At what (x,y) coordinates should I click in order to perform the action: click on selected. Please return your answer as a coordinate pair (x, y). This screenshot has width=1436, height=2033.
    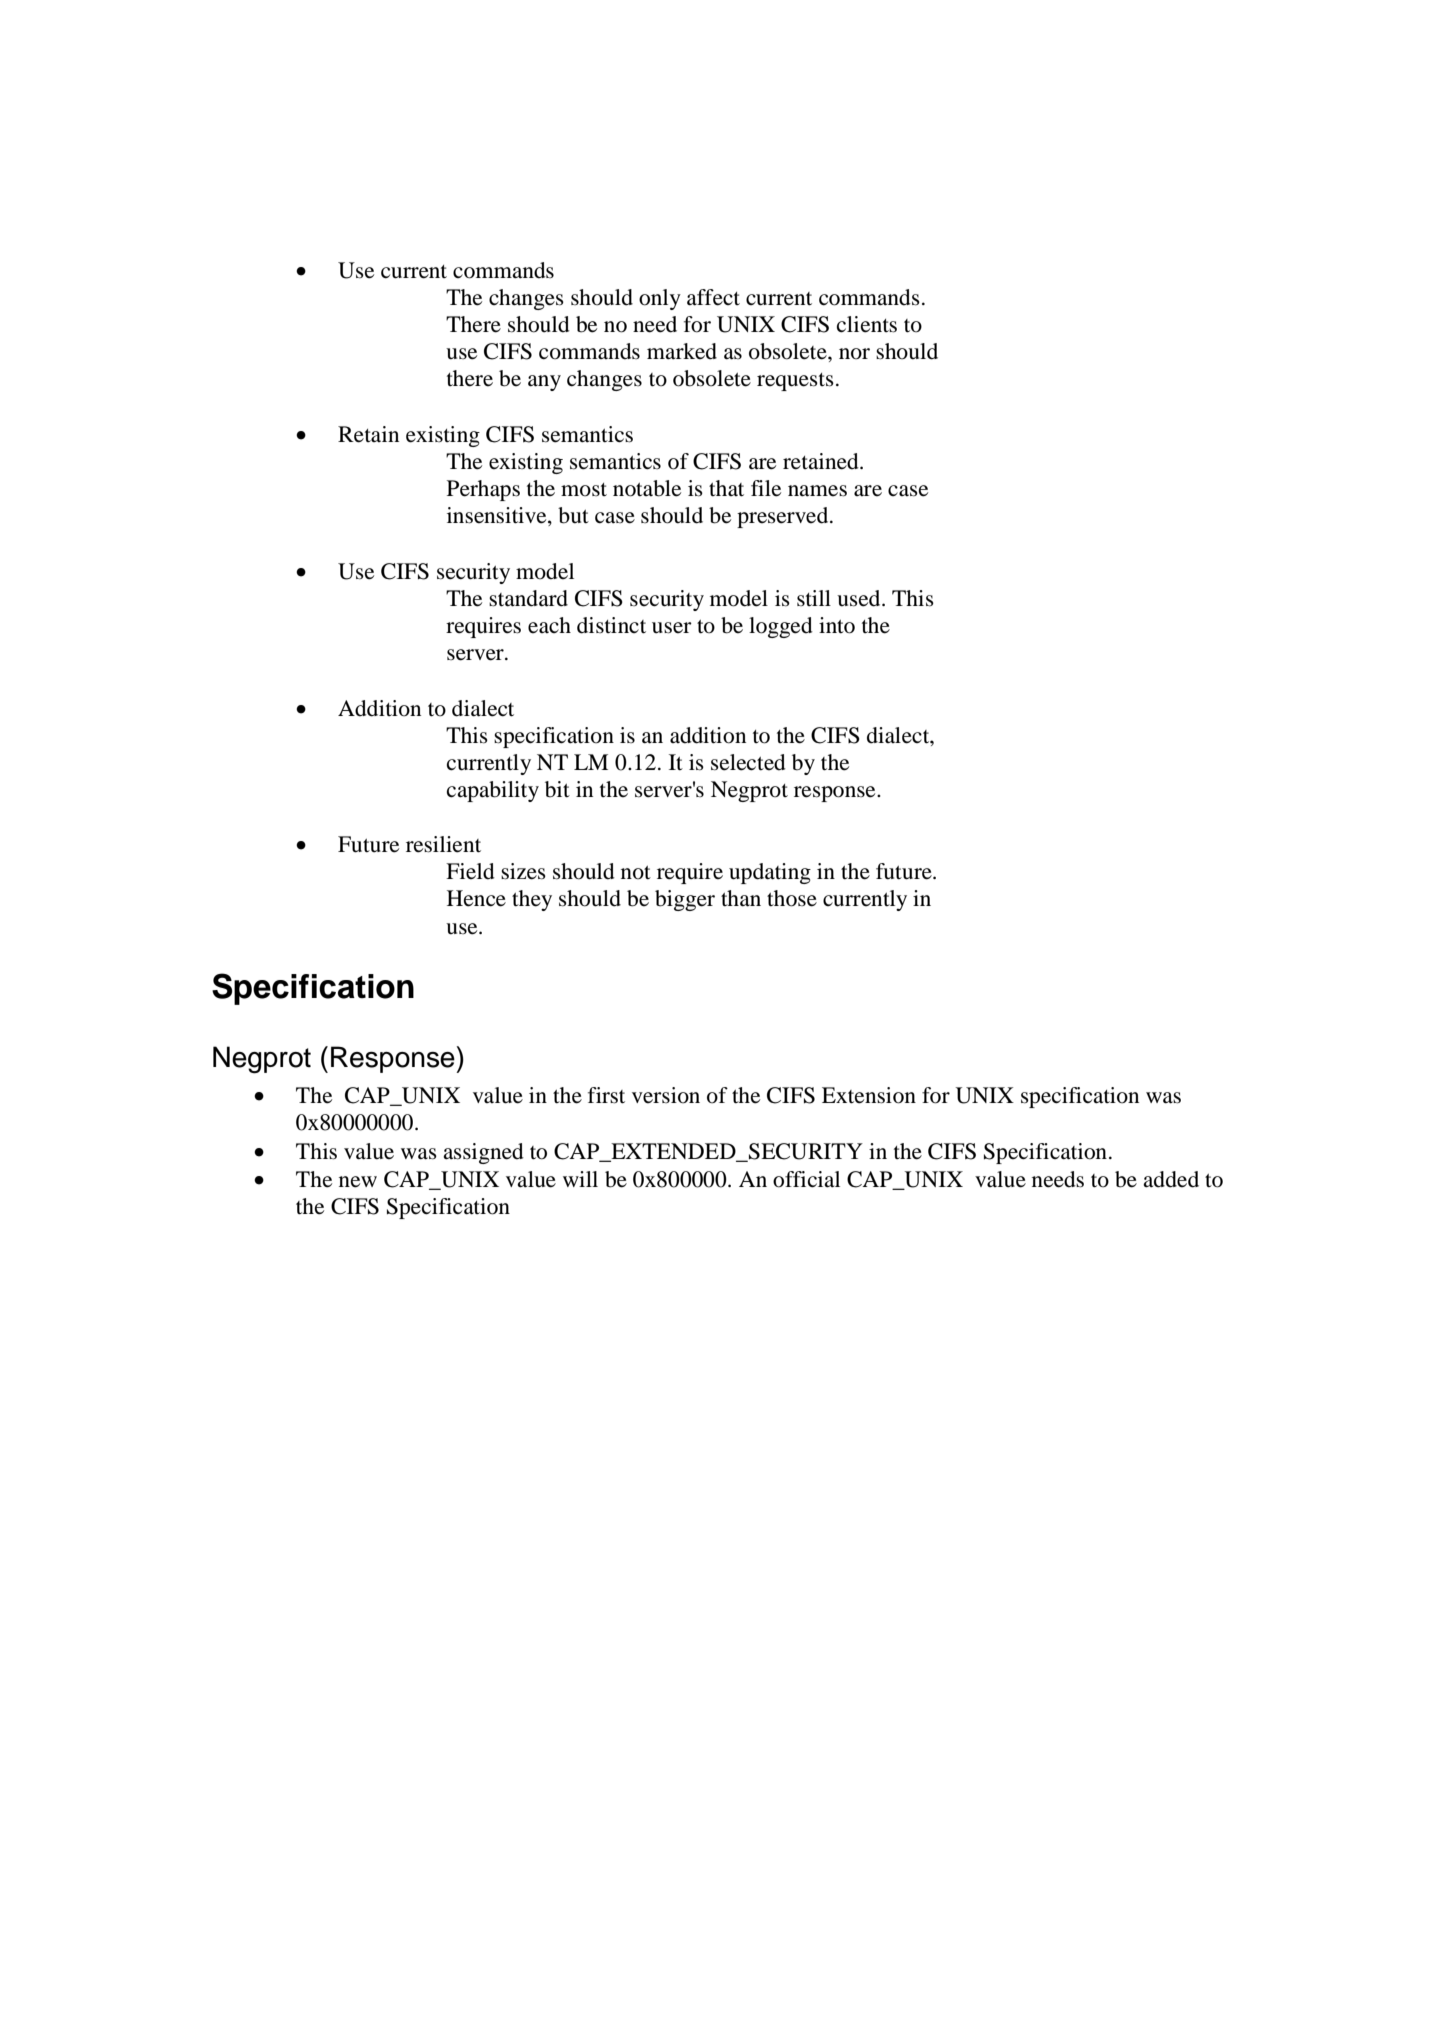
    Looking at the image, I should click on (748, 762).
